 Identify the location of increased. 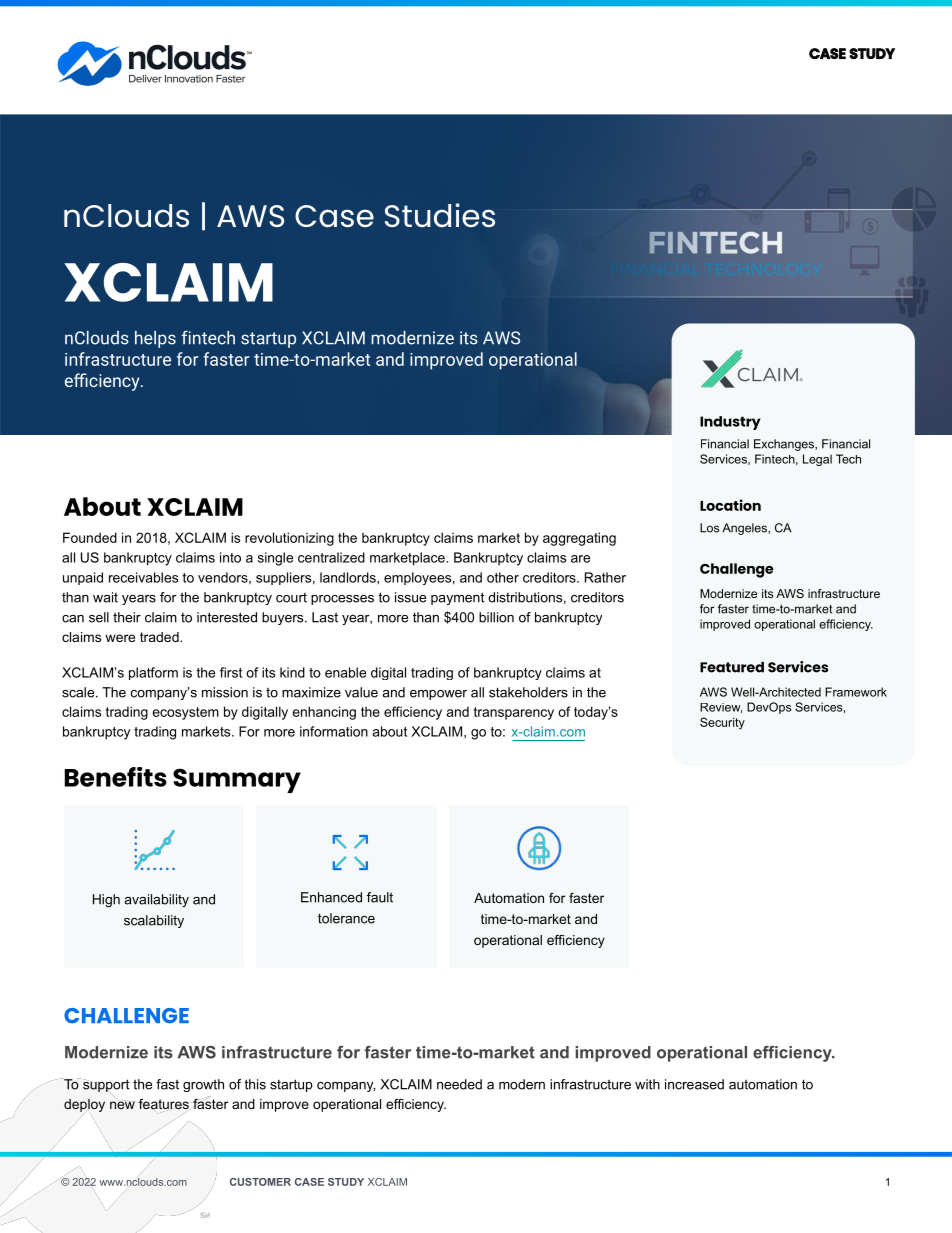
(694, 1084).
